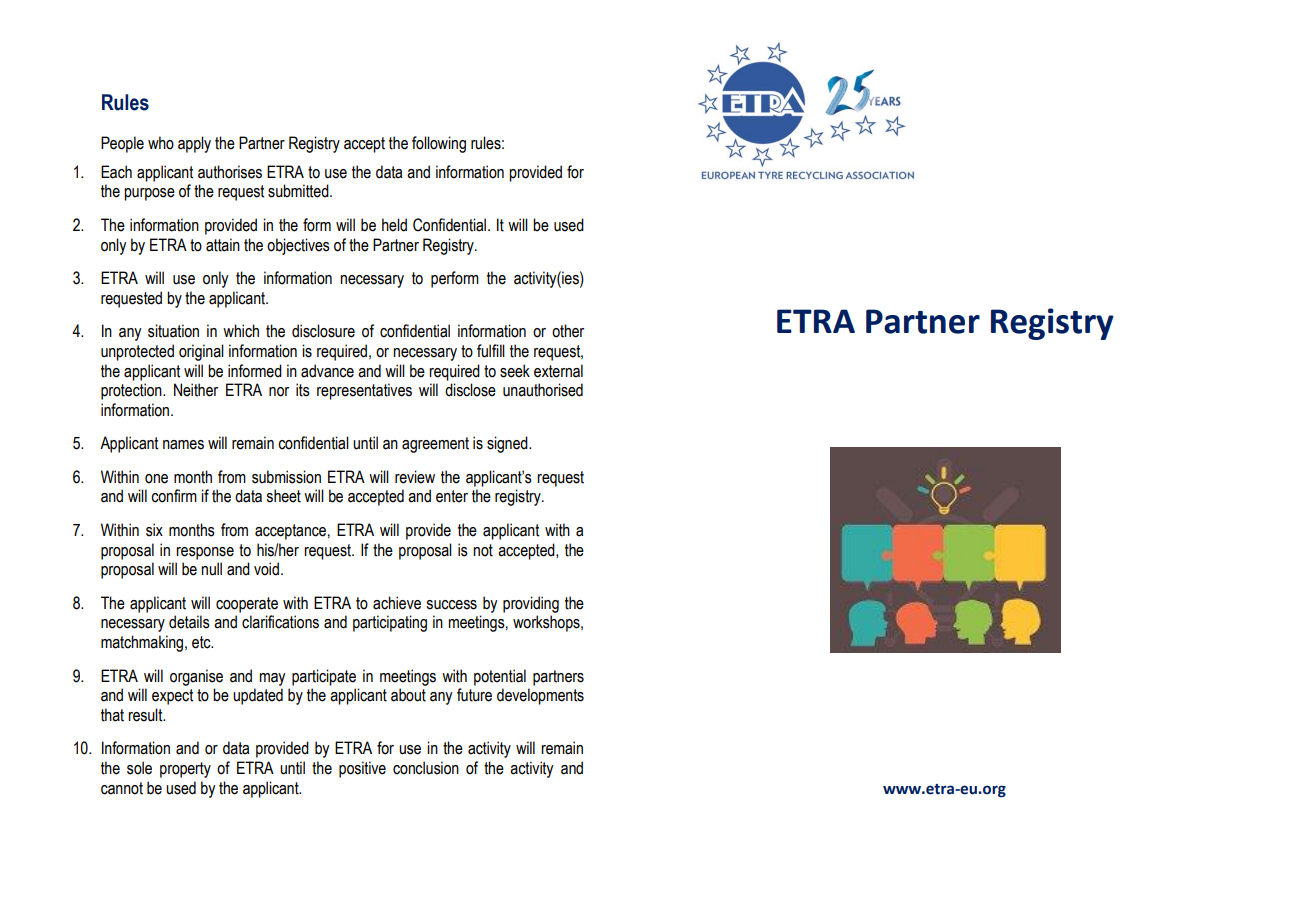 The width and height of the image is (1308, 924). I want to click on submitted, so click(299, 191).
